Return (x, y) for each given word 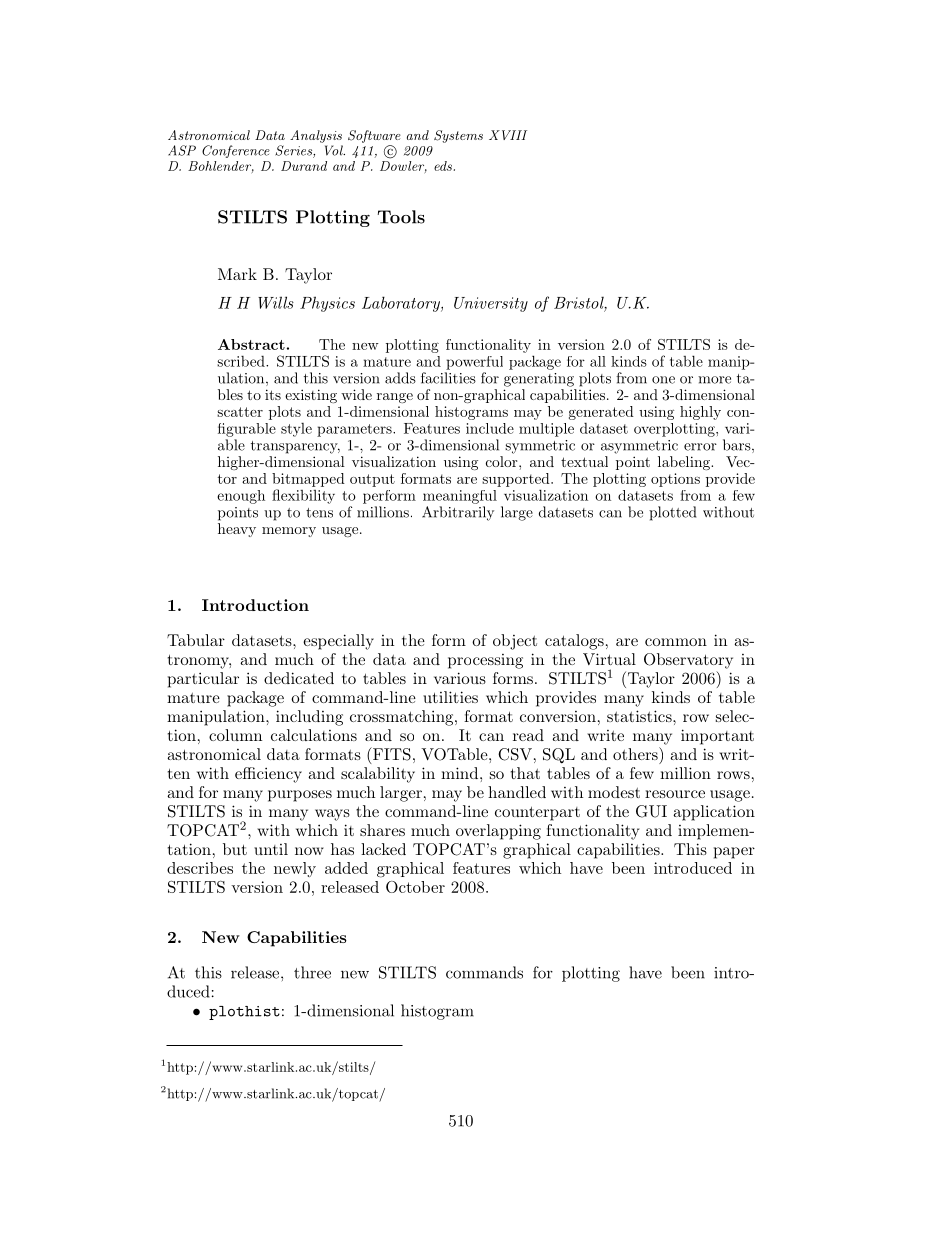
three (312, 972)
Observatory (688, 661)
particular (203, 680)
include (490, 428)
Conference (236, 151)
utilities (450, 697)
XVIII (508, 135)
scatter (240, 412)
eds (444, 166)
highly (700, 413)
